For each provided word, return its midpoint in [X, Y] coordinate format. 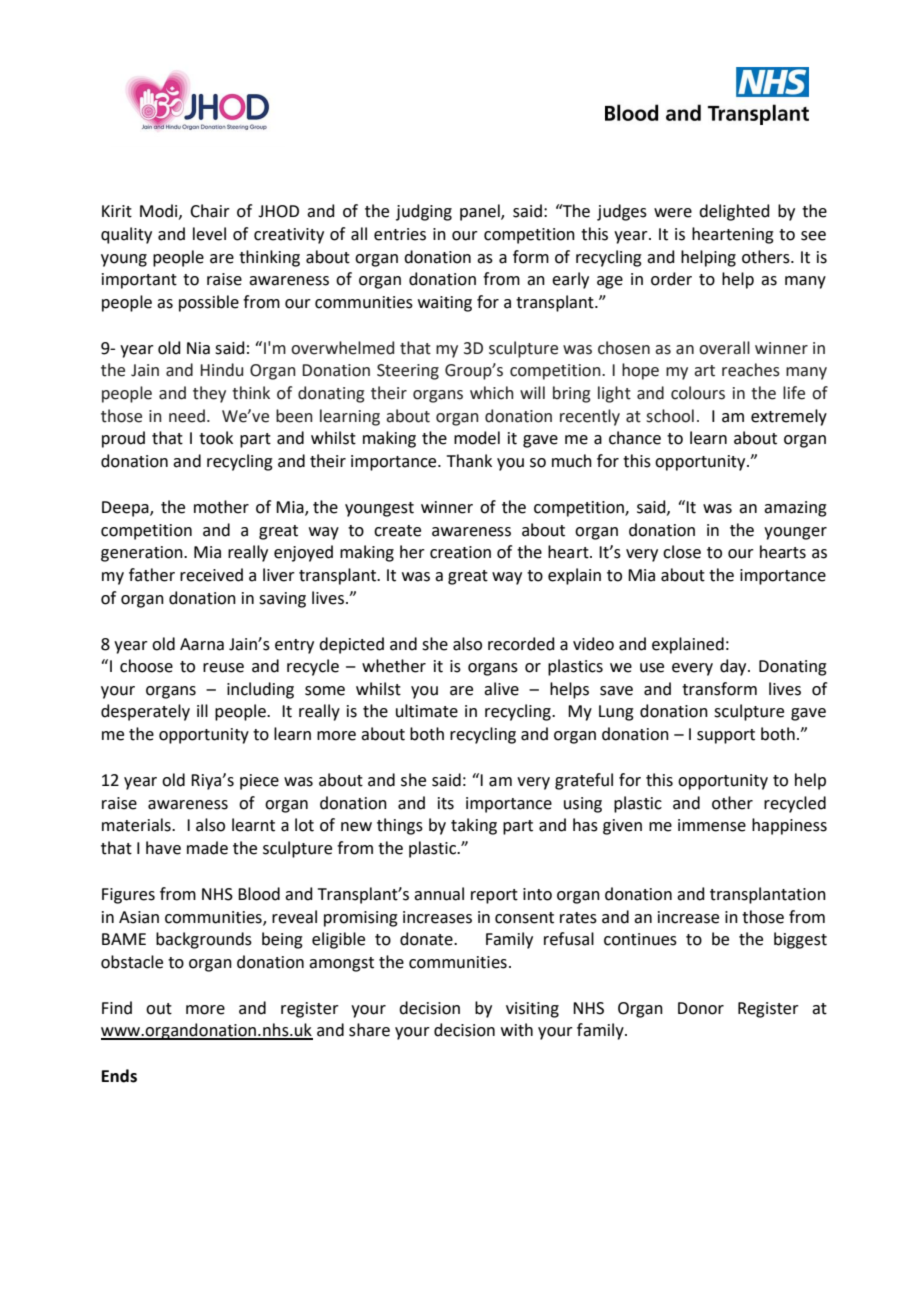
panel [481, 212]
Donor [701, 1008]
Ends [119, 1076]
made [207, 848]
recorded [521, 644]
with [517, 1030]
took [216, 438]
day [734, 667]
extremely [789, 417]
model [477, 438]
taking [474, 826]
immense [712, 825]
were [673, 213]
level [209, 234]
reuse [223, 668]
